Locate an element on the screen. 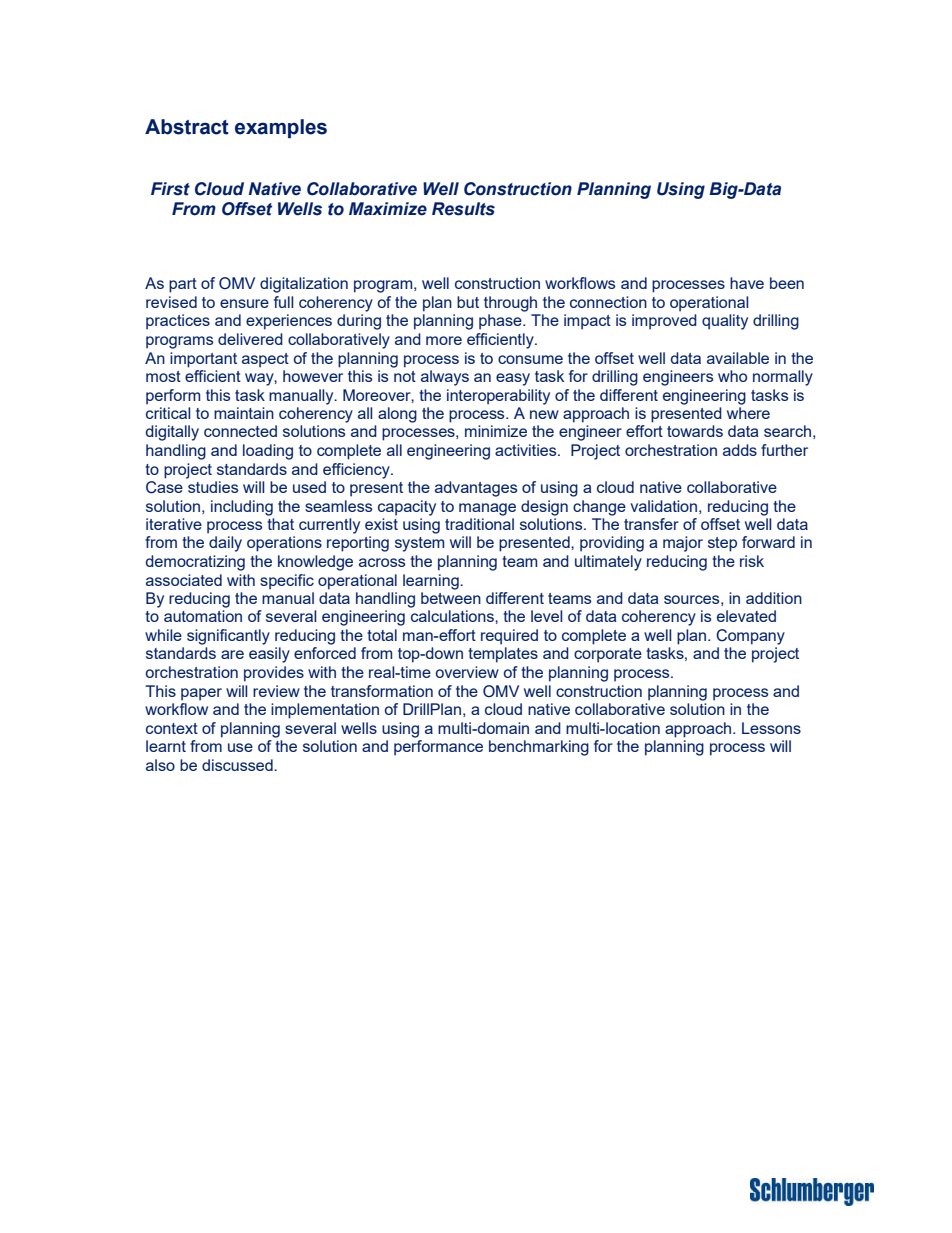 The image size is (952, 1233). automation is located at coordinates (203, 616).
